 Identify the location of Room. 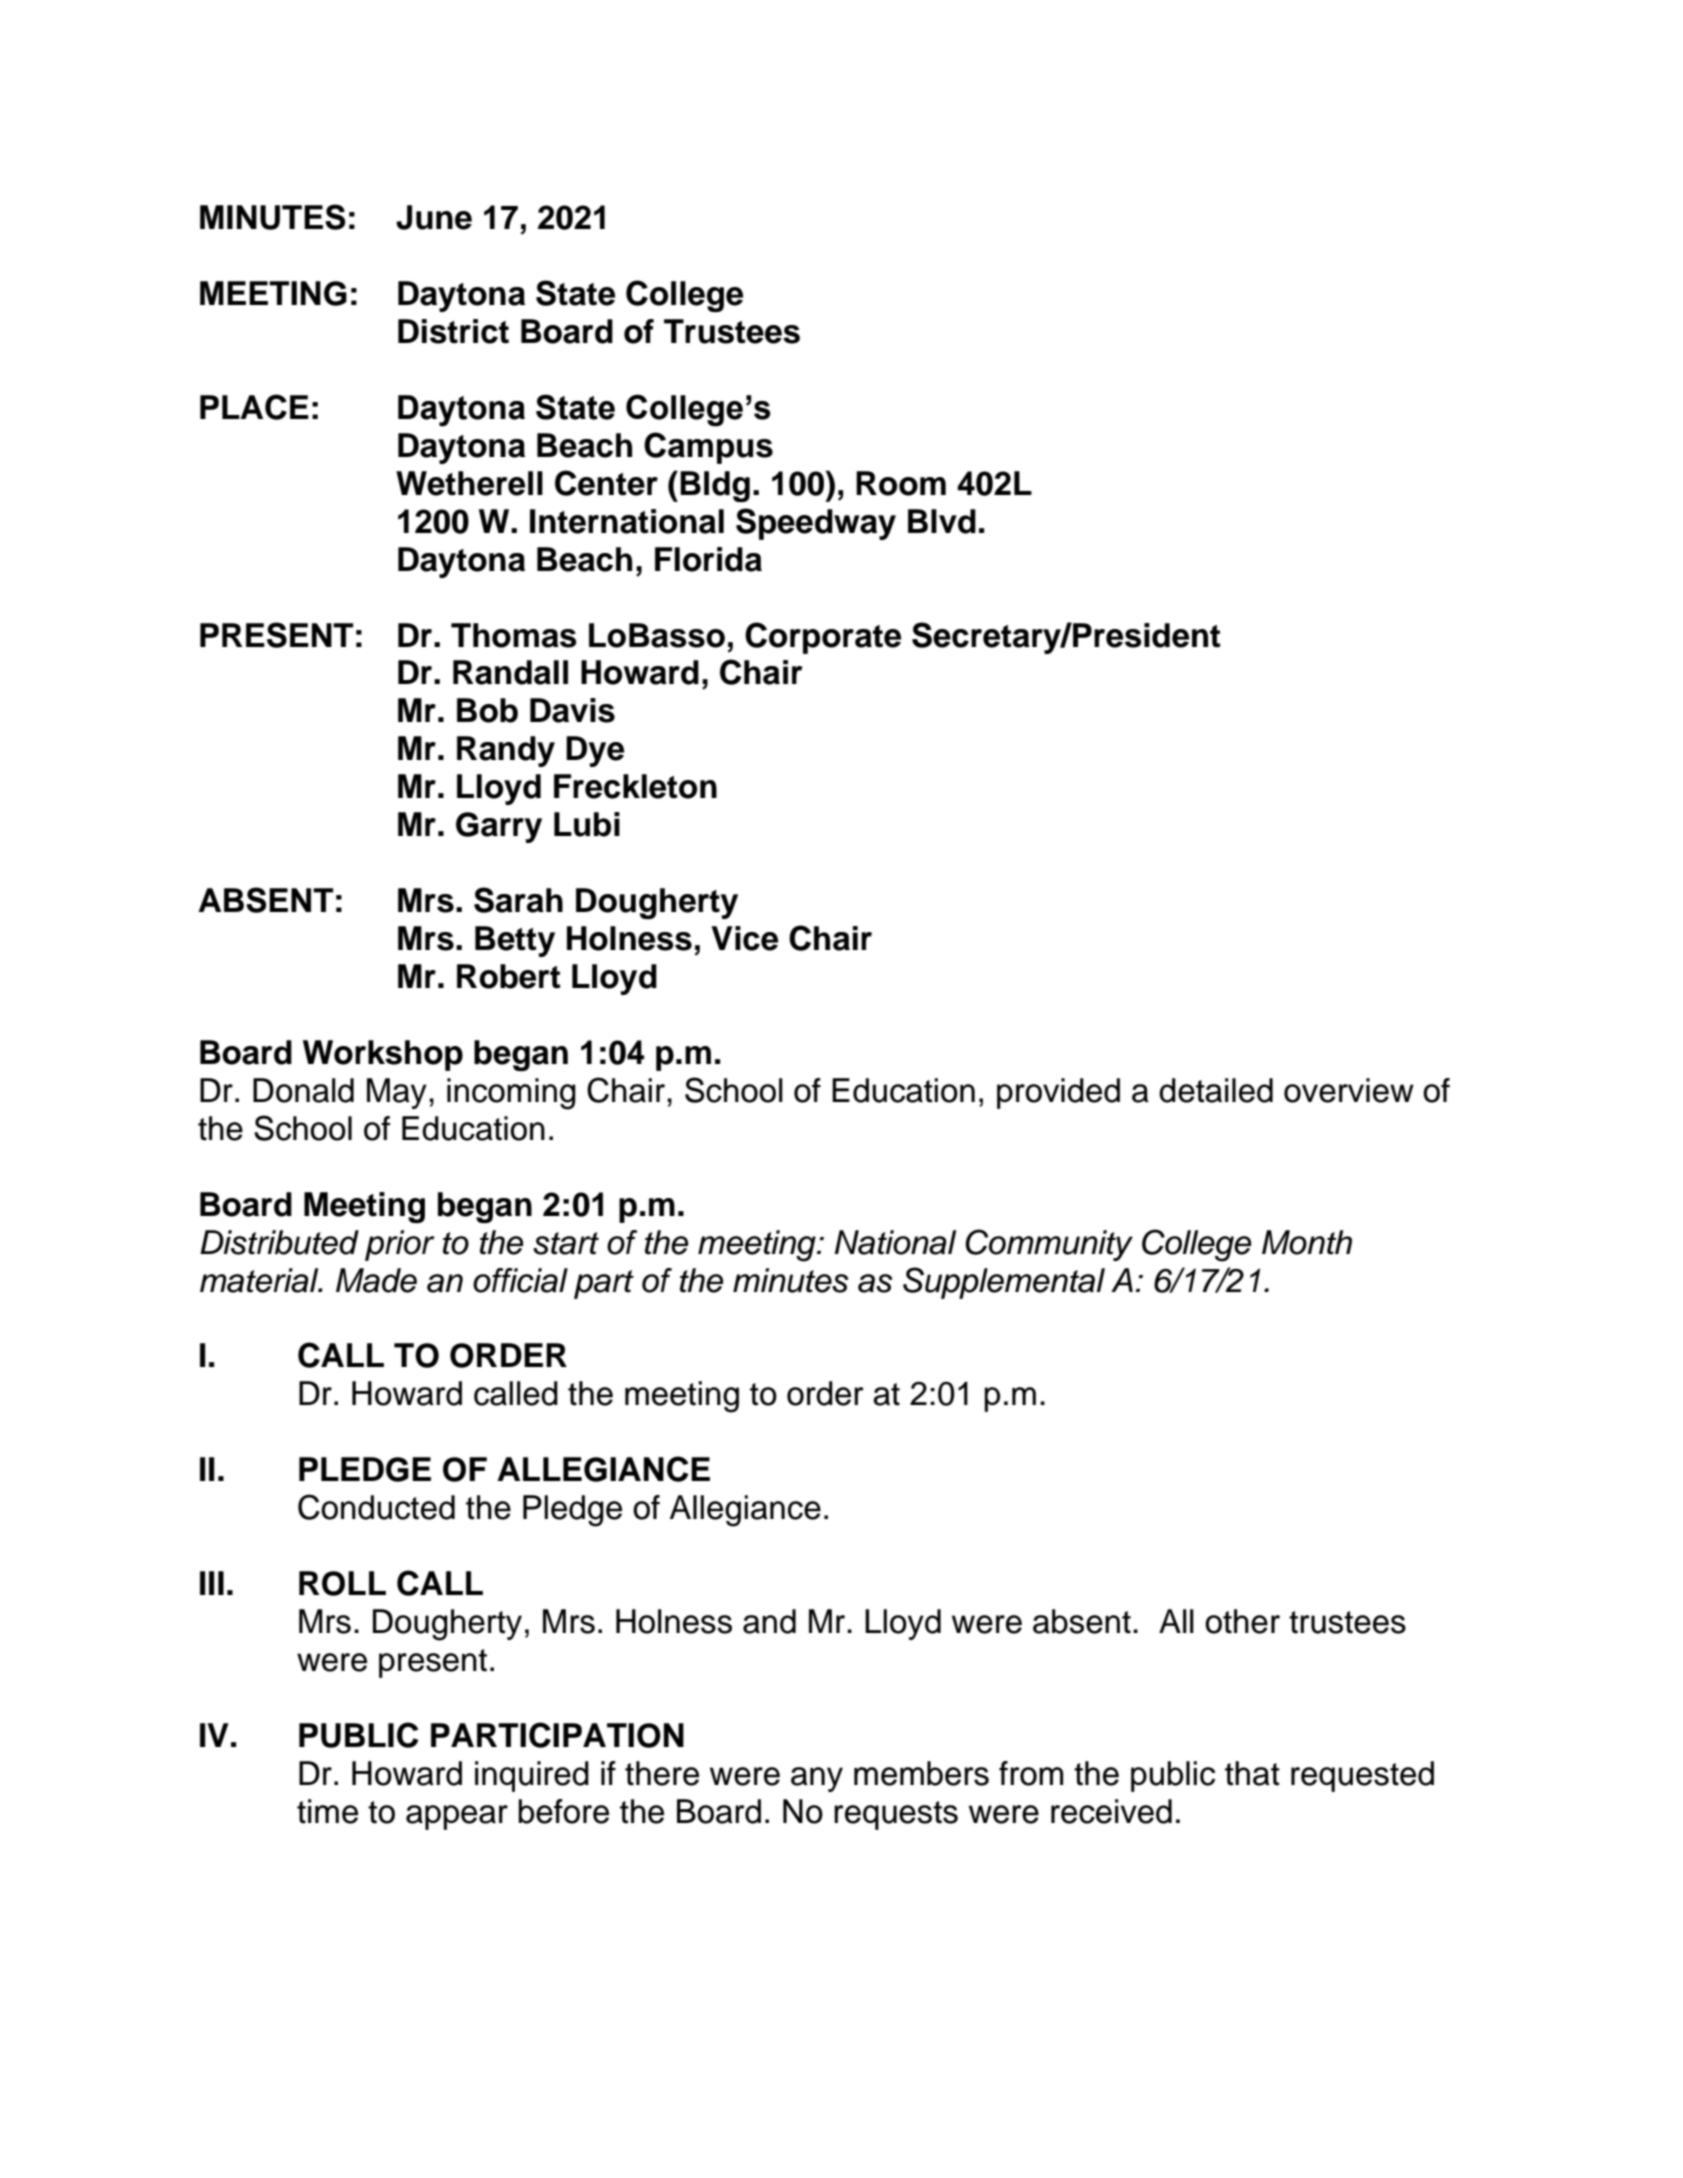
(901, 483).
